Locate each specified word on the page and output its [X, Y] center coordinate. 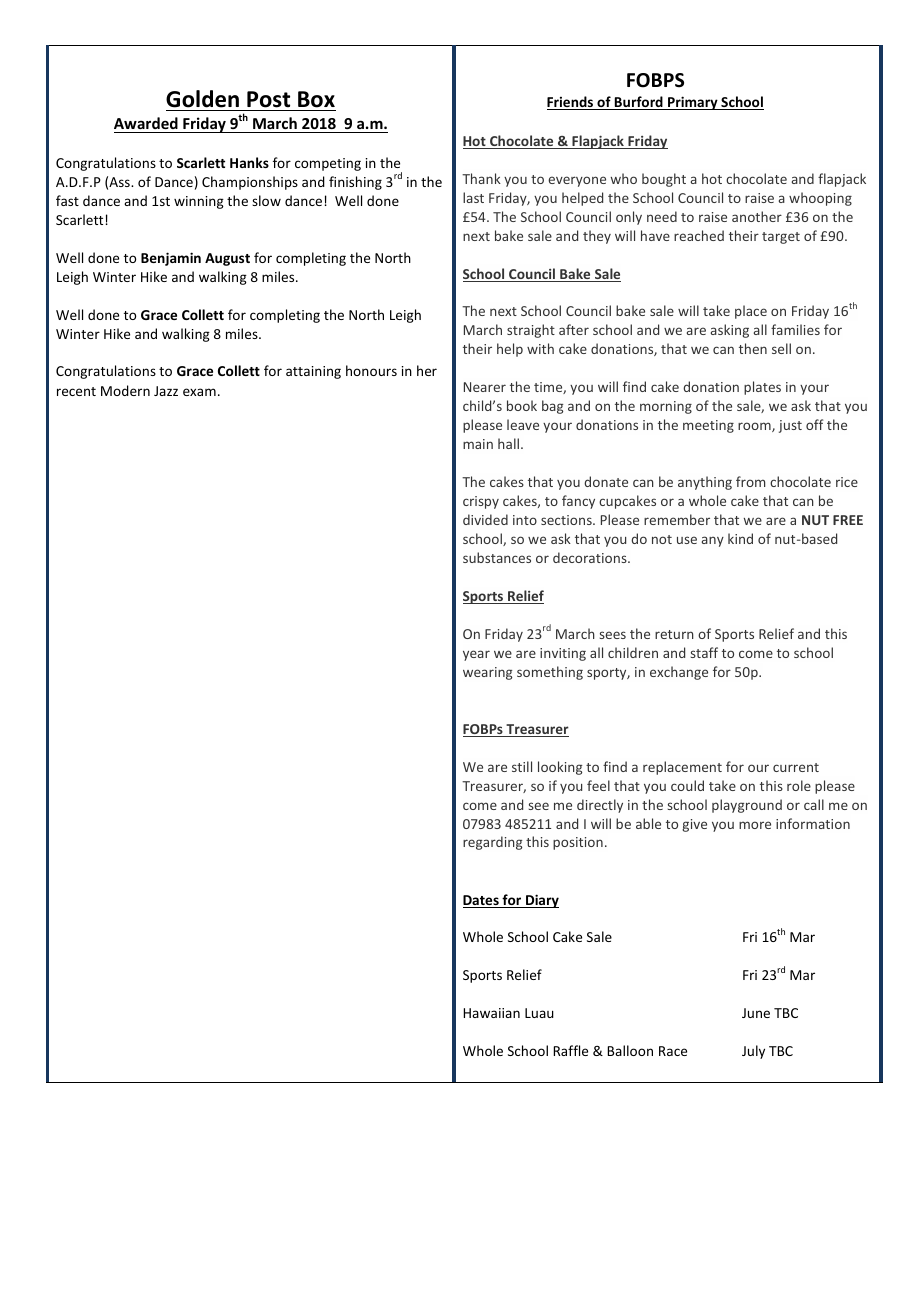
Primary [693, 103]
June [756, 1013]
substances [497, 557]
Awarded [146, 123]
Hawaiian [491, 1013]
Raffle [570, 1050]
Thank [481, 178]
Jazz [166, 391]
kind [740, 538]
